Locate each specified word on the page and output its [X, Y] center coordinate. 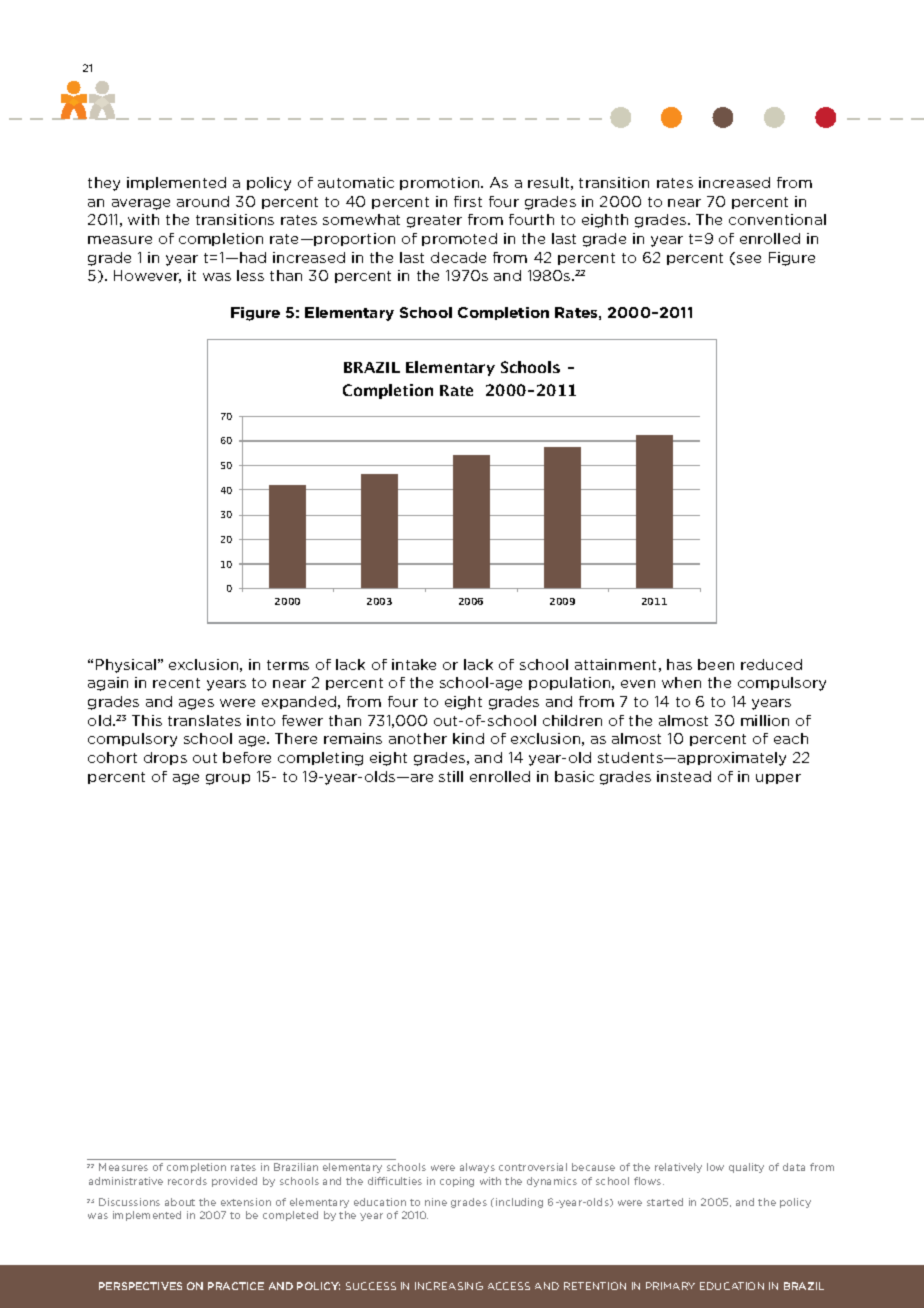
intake [414, 664]
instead [684, 776]
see [749, 259]
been [716, 664]
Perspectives [140, 1286]
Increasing [449, 1286]
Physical [126, 666]
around [203, 201]
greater [434, 221]
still [451, 776]
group [228, 779]
